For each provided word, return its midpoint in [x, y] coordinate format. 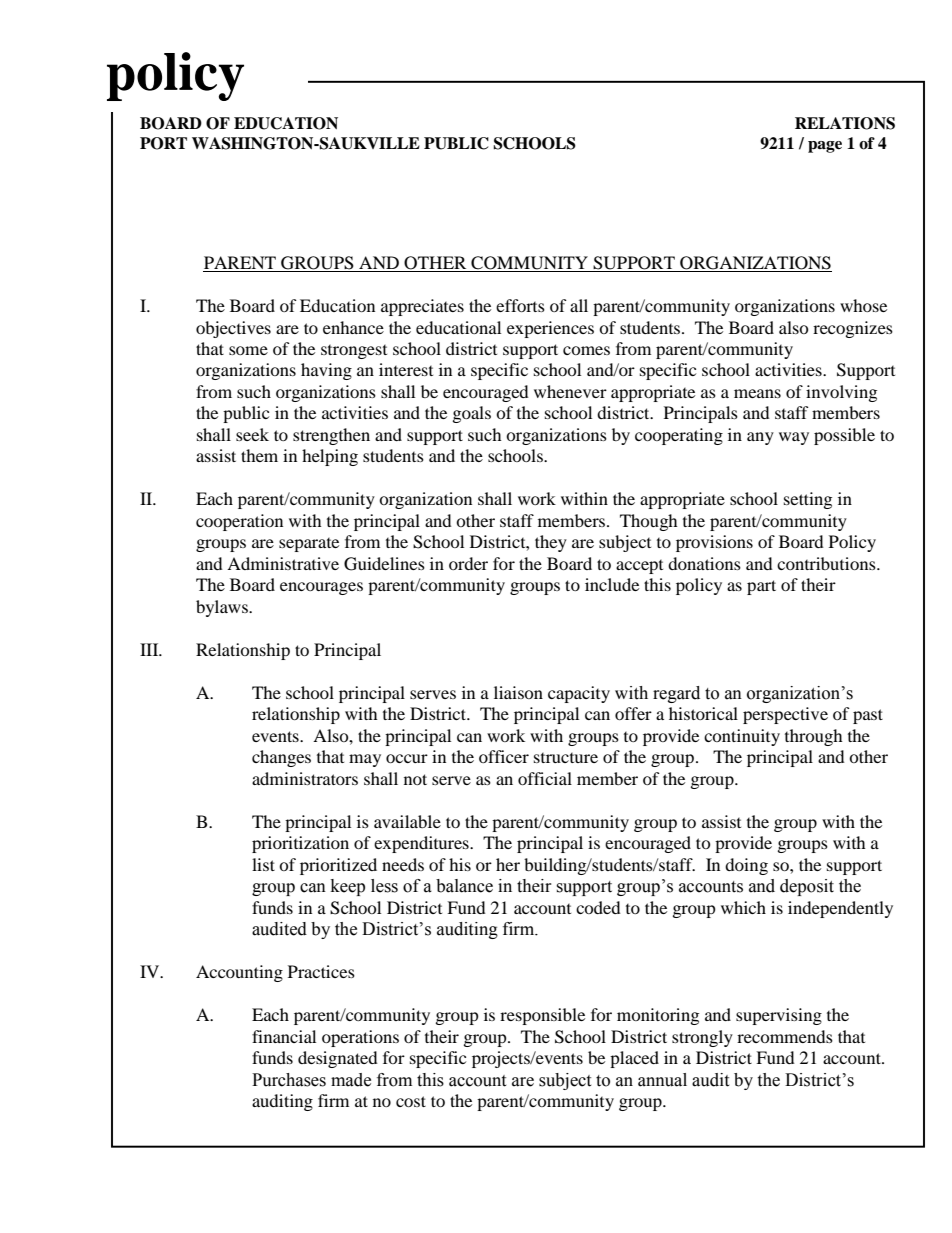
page [825, 147]
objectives [233, 329]
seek [252, 434]
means [757, 393]
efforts [520, 305]
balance [464, 886]
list [263, 864]
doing [746, 866]
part [761, 587]
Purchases [289, 1080]
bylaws [223, 608]
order [468, 563]
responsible [542, 1016]
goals [472, 414]
